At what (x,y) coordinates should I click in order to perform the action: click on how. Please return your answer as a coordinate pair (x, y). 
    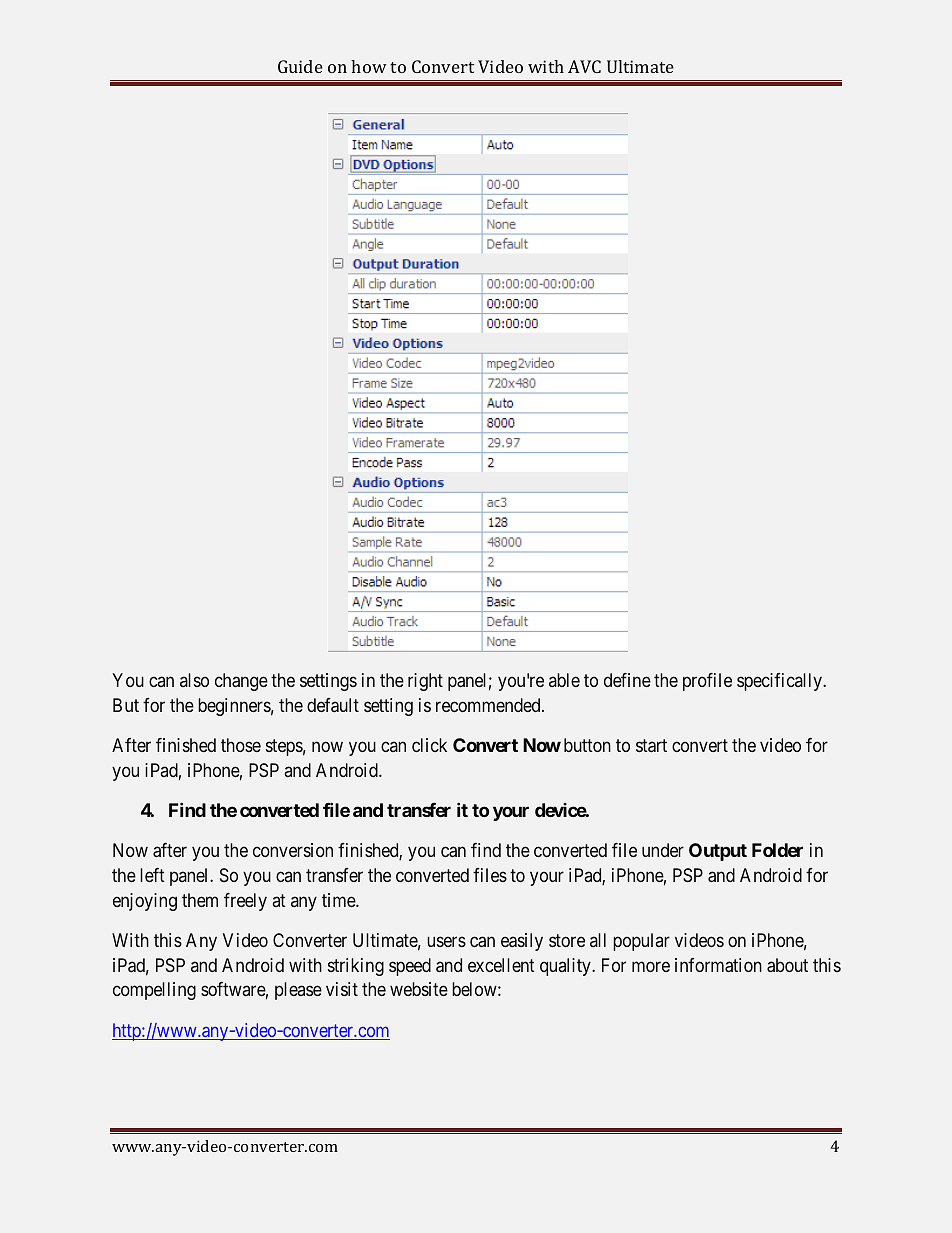
    Looking at the image, I should click on (369, 66).
